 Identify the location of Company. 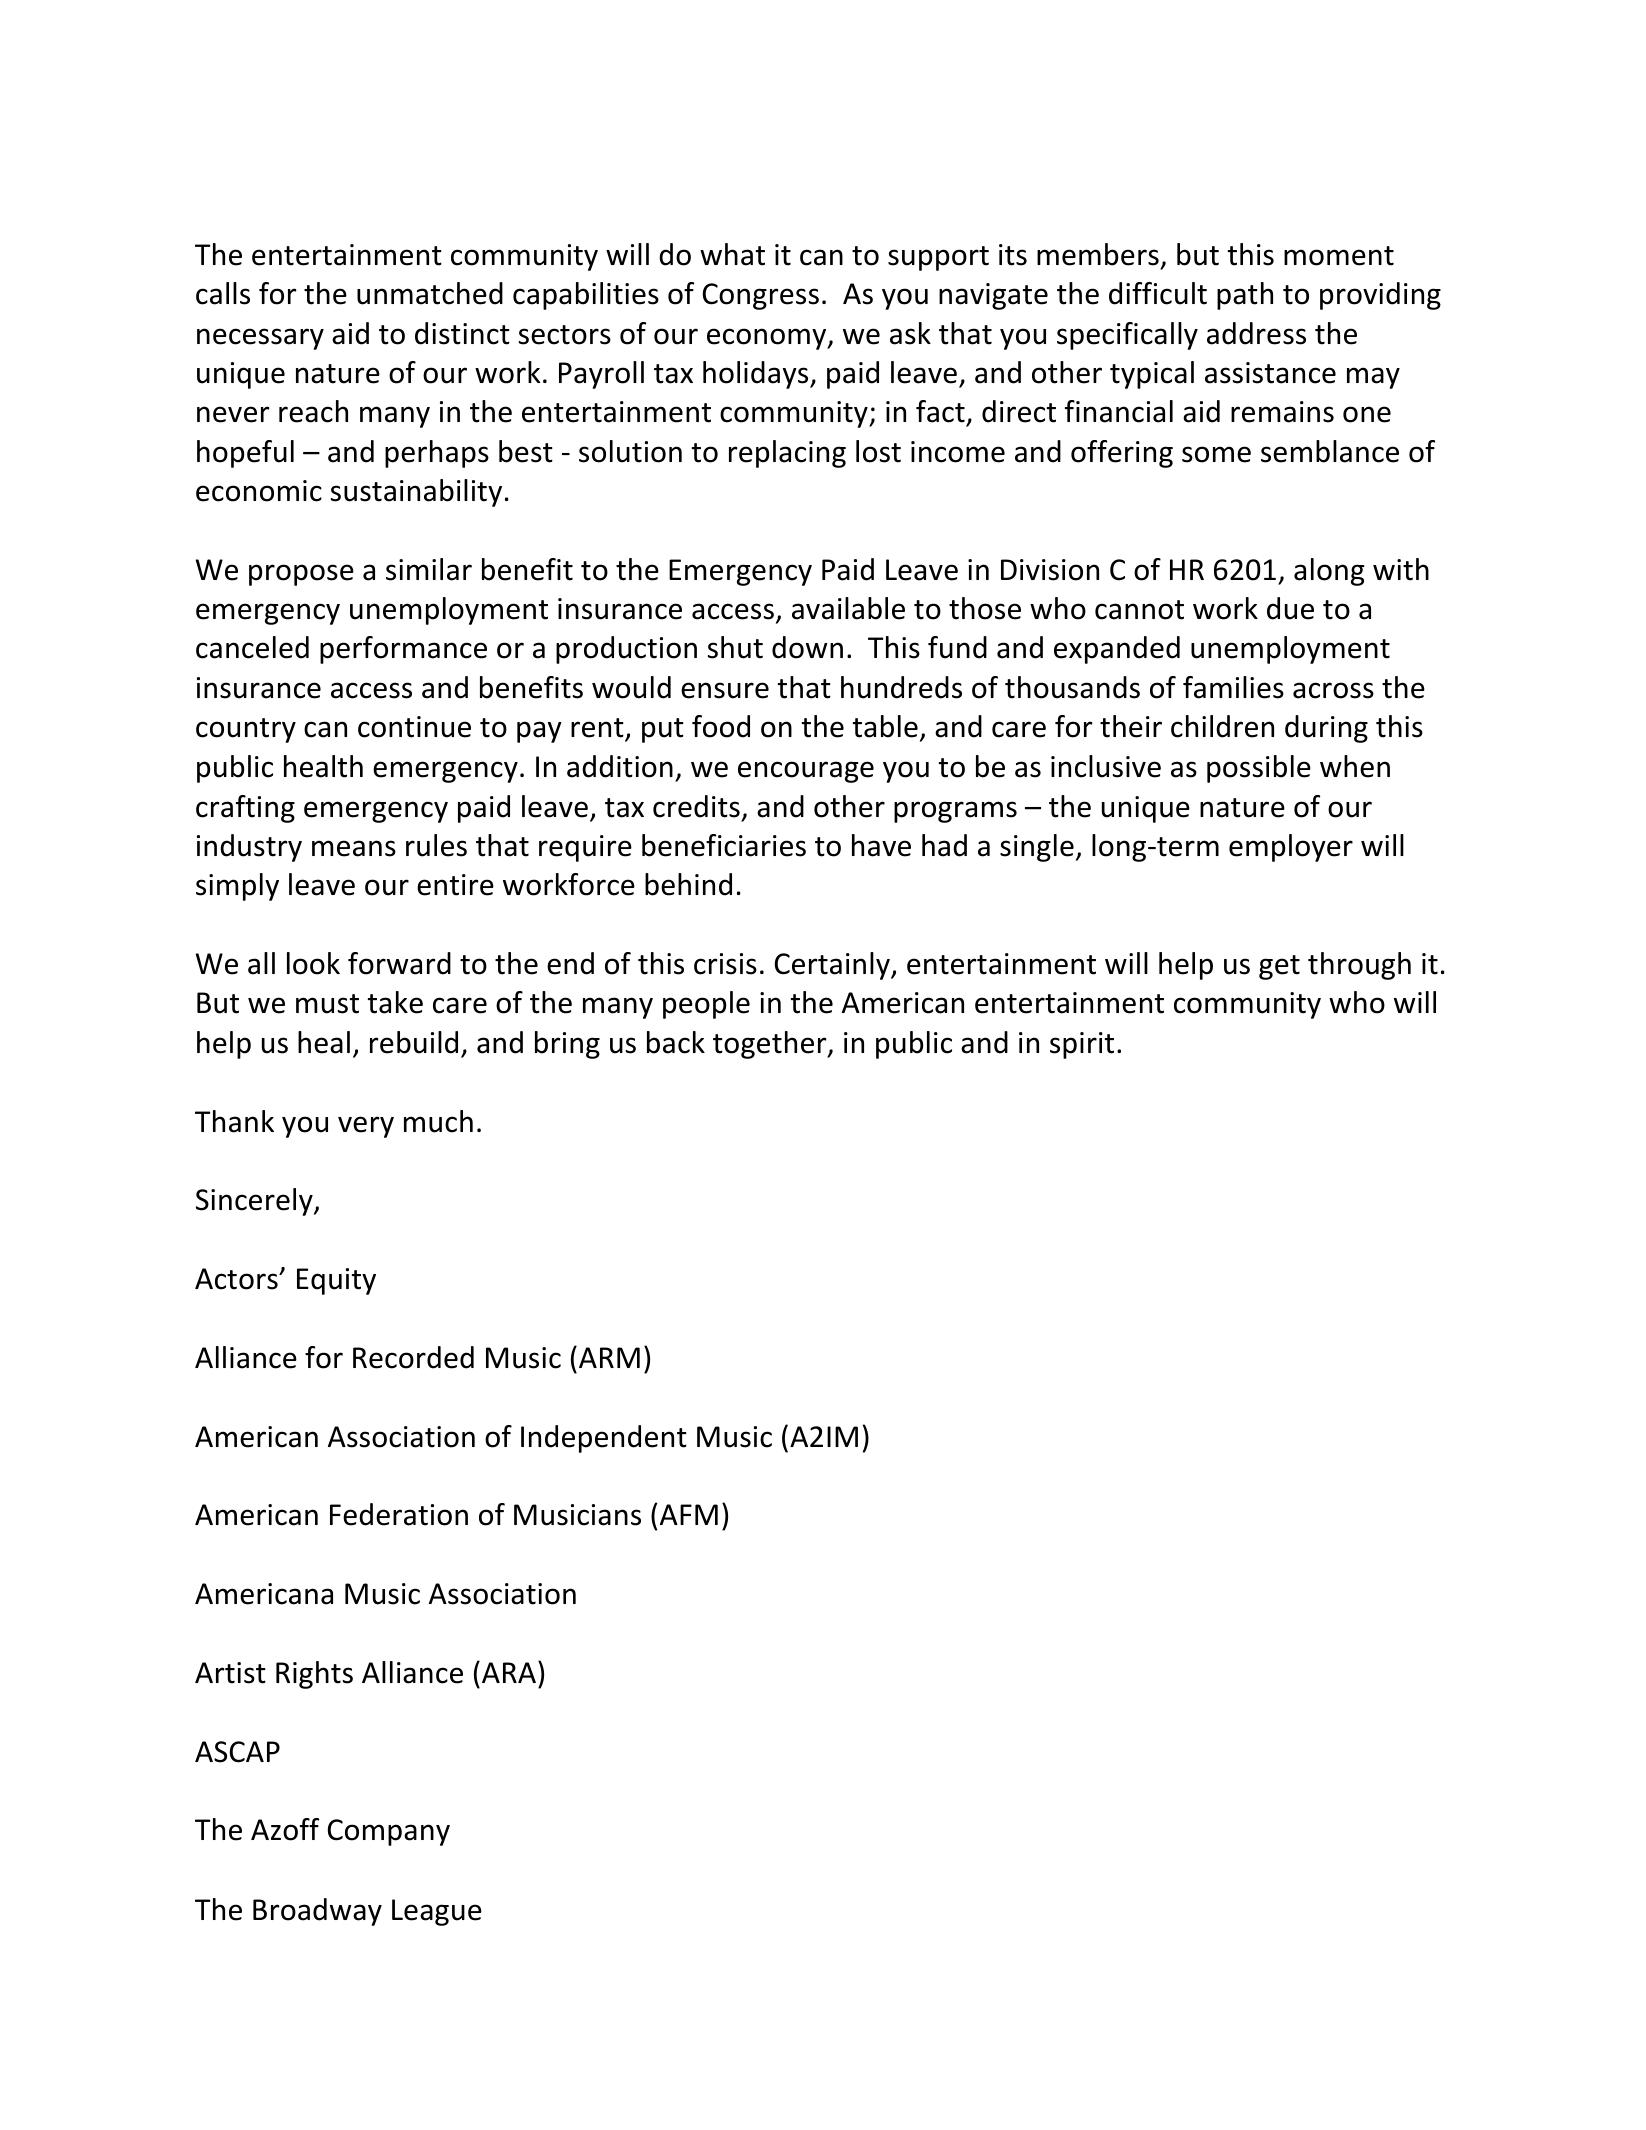
(388, 1832).
